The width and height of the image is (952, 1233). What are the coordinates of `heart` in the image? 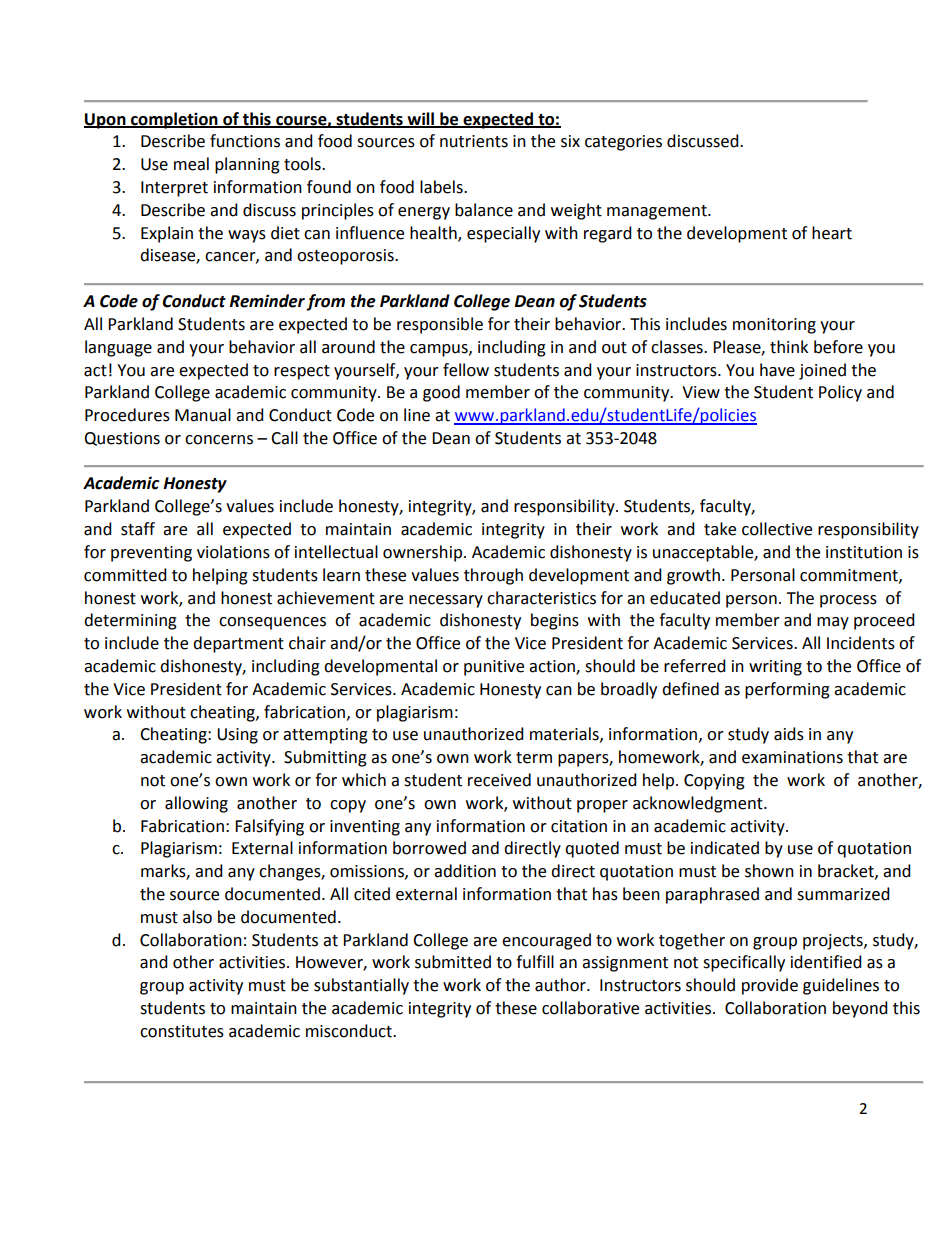 It's located at (832, 233).
